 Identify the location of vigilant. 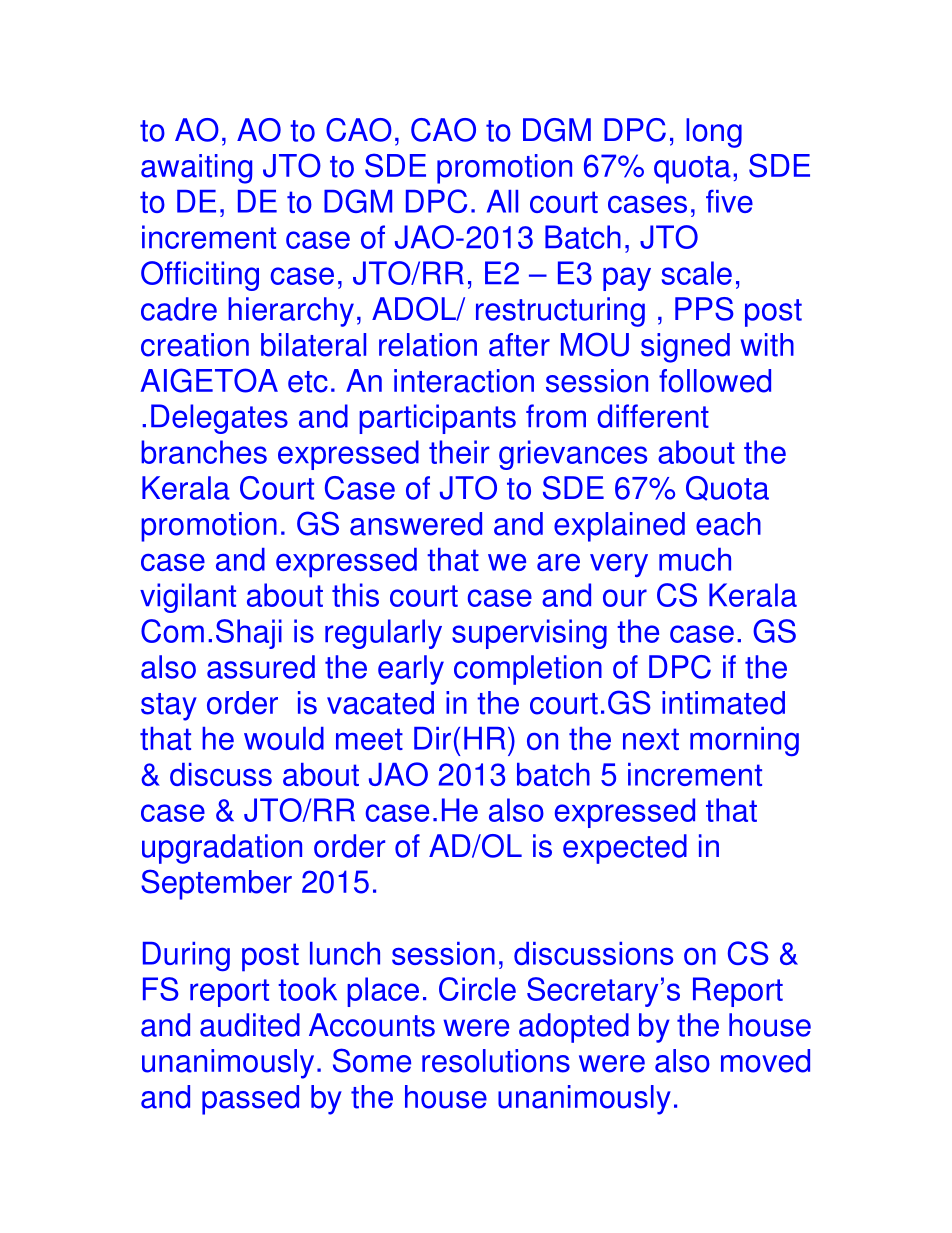
(188, 598).
